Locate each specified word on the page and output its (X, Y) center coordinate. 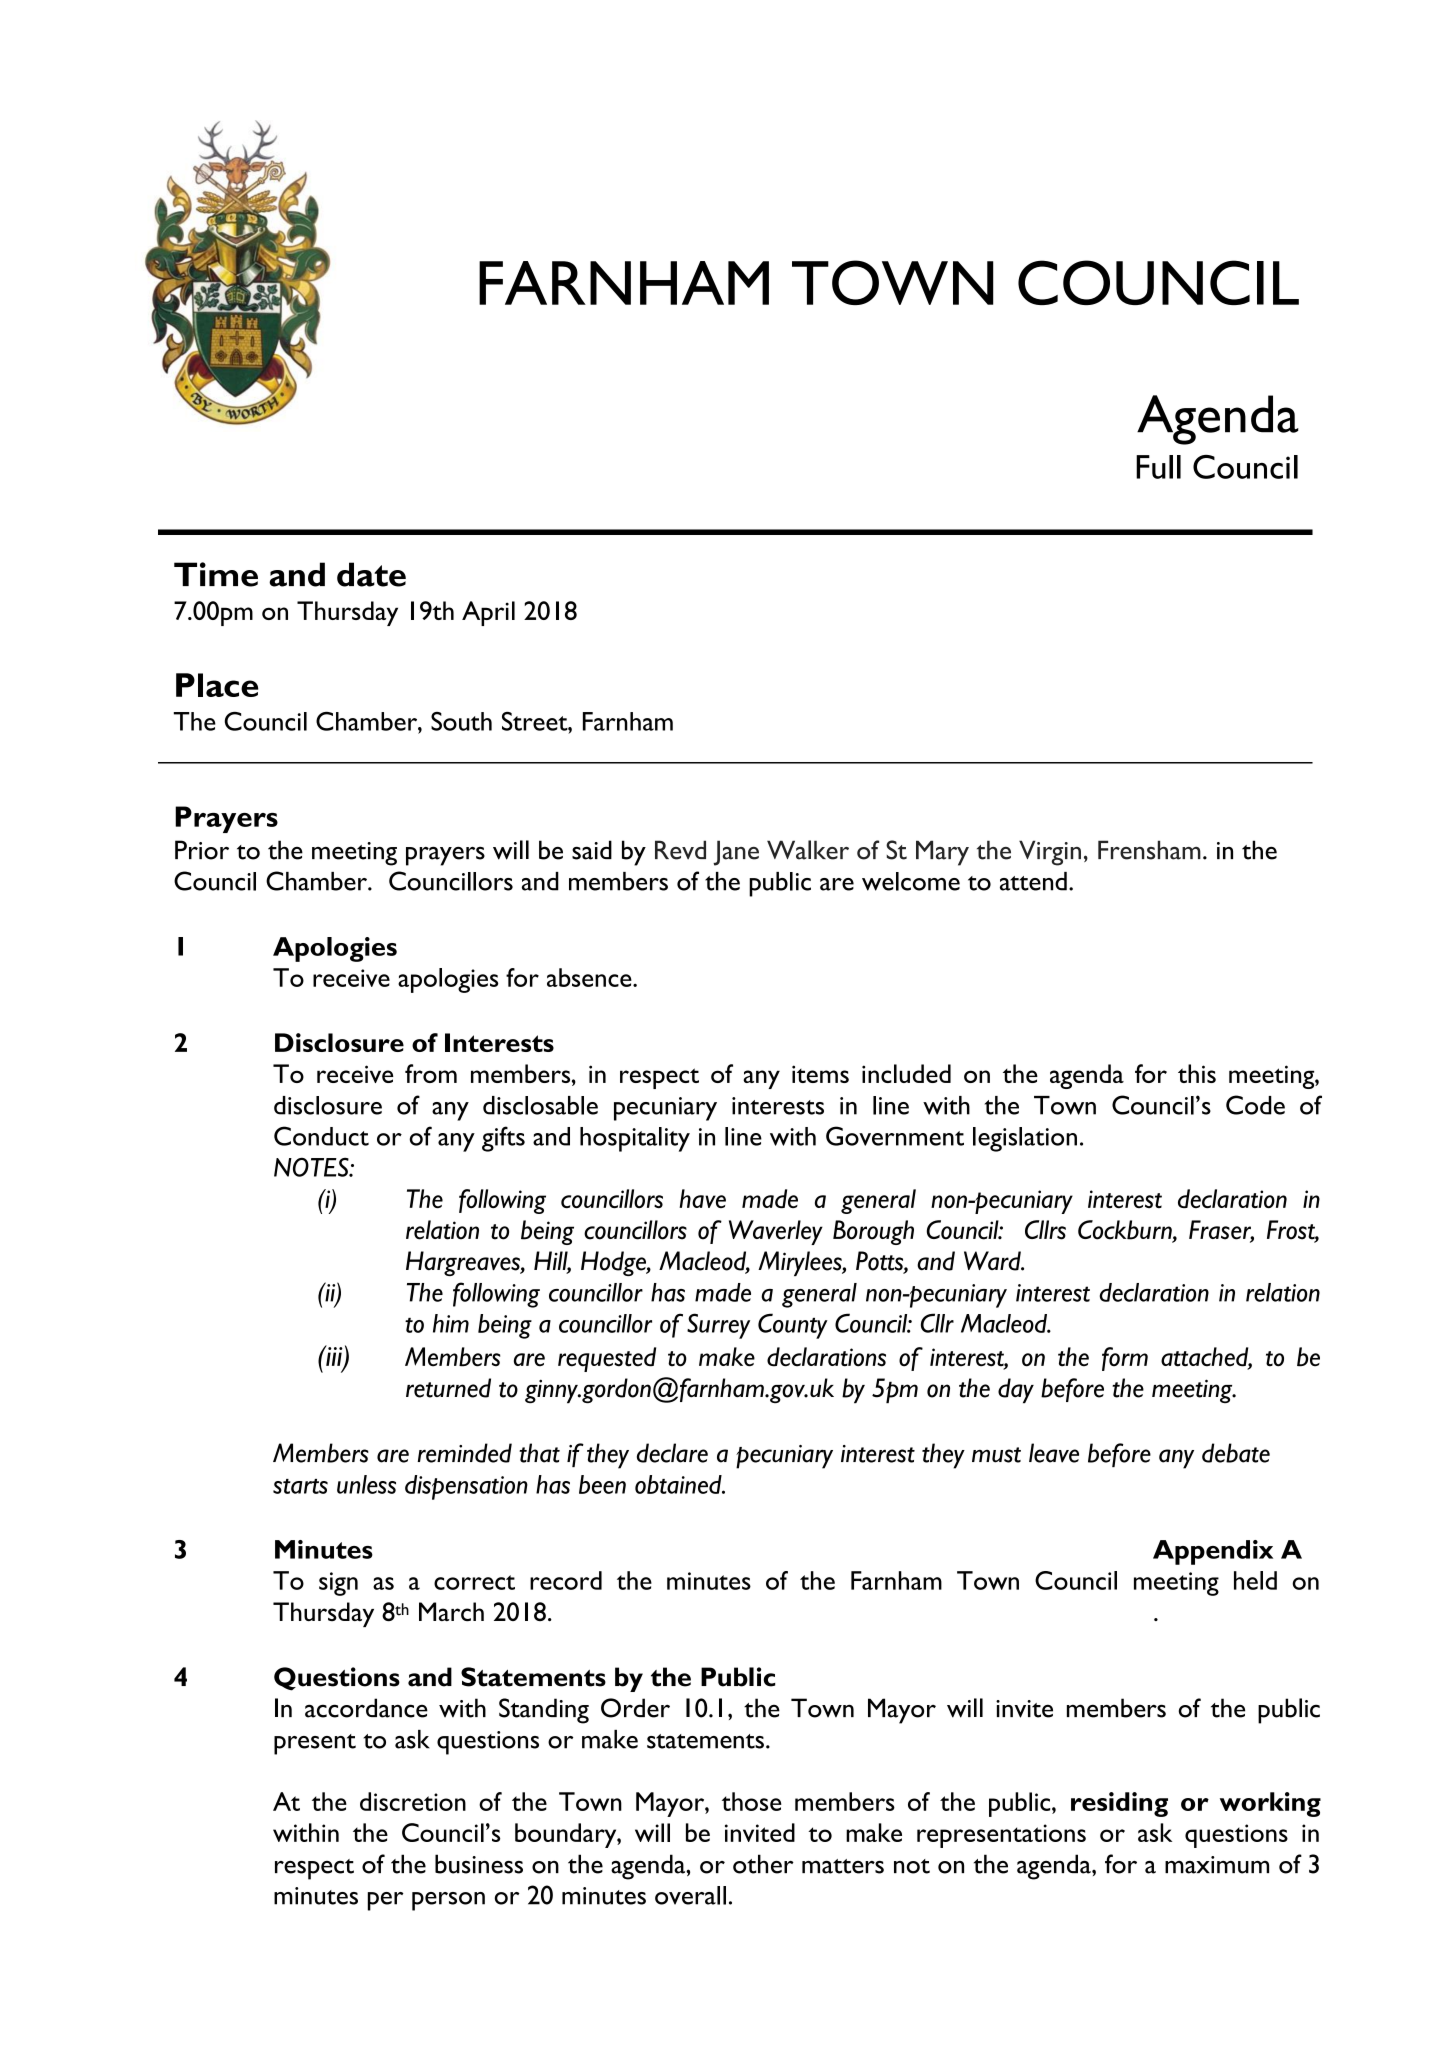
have (702, 1198)
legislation (1025, 1139)
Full (1158, 467)
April (488, 613)
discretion (413, 1801)
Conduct (321, 1136)
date (371, 574)
